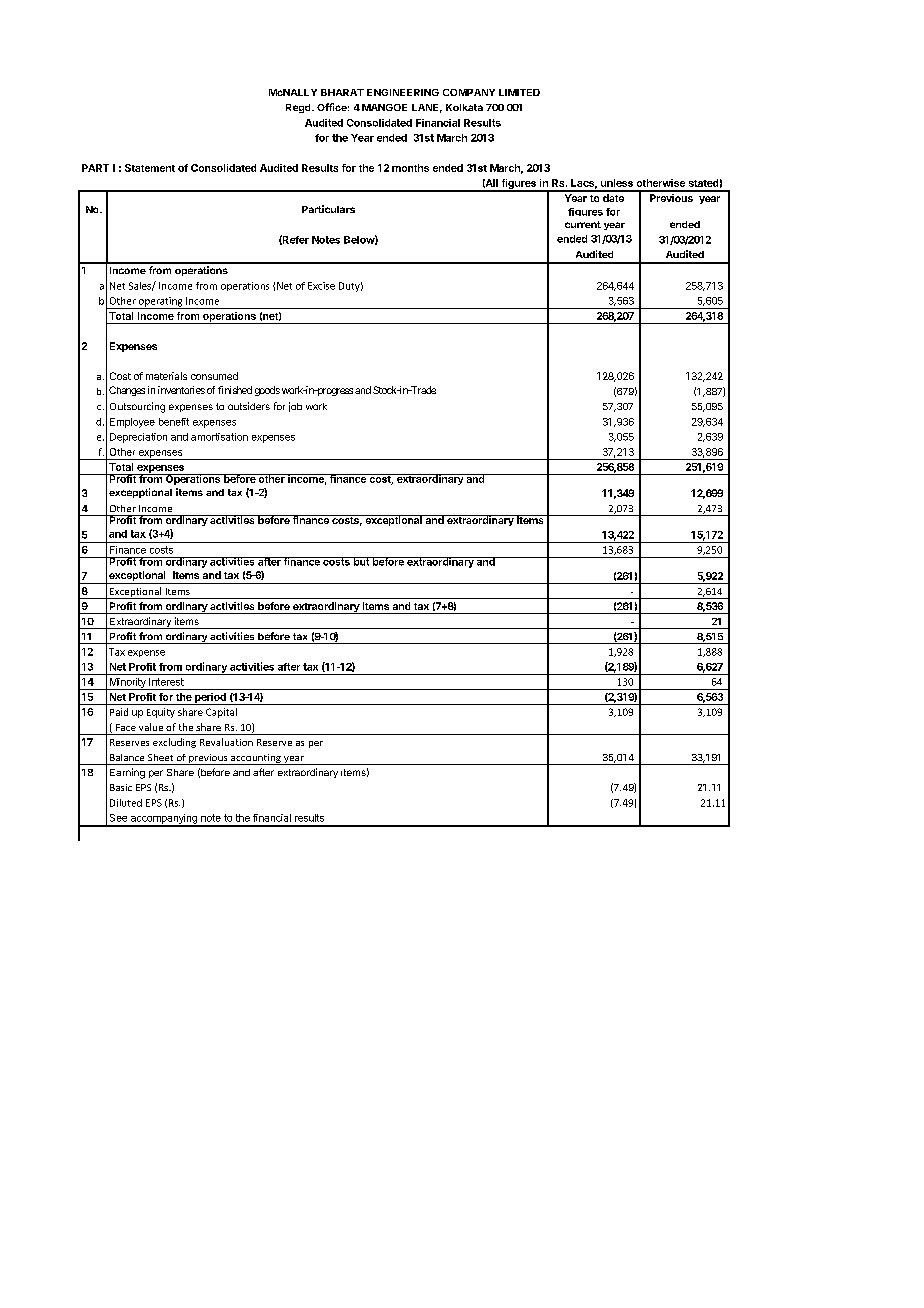 This document has height=1308, width=924. Describe the element at coordinates (256, 759) in the document. I see `accounting` at that location.
